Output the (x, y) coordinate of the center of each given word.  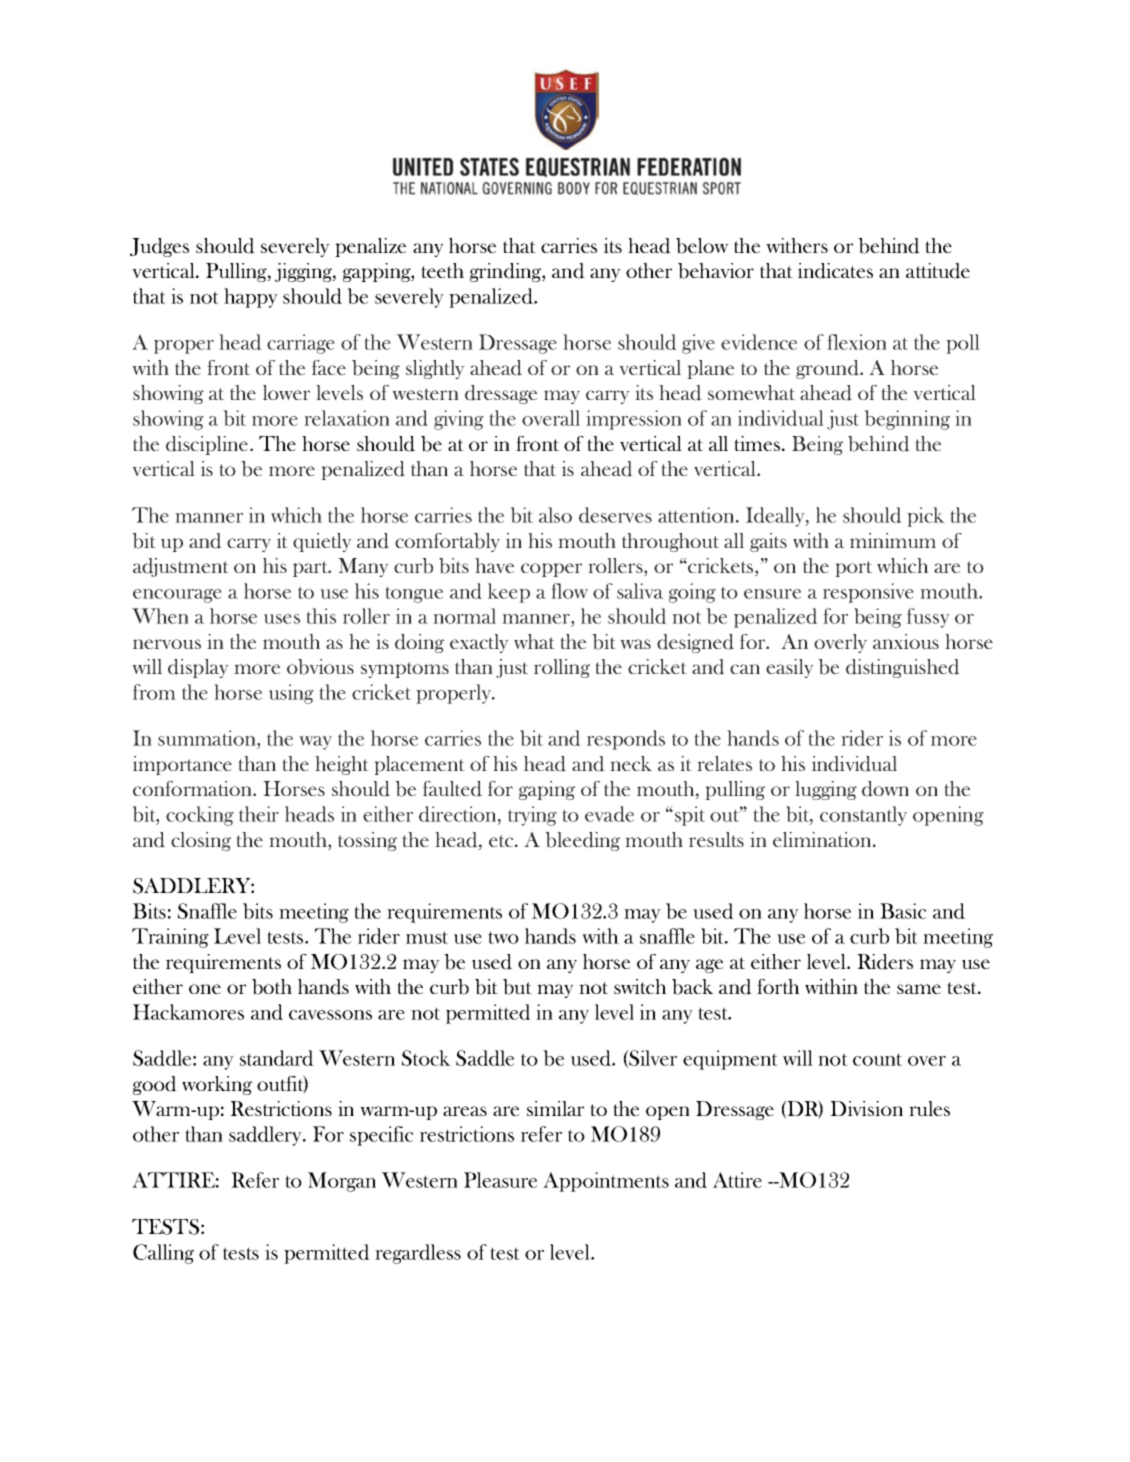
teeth (442, 270)
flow (569, 591)
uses (282, 619)
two (503, 937)
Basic (903, 911)
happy (251, 298)
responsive (868, 593)
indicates (835, 271)
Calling (163, 1254)
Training (170, 938)
